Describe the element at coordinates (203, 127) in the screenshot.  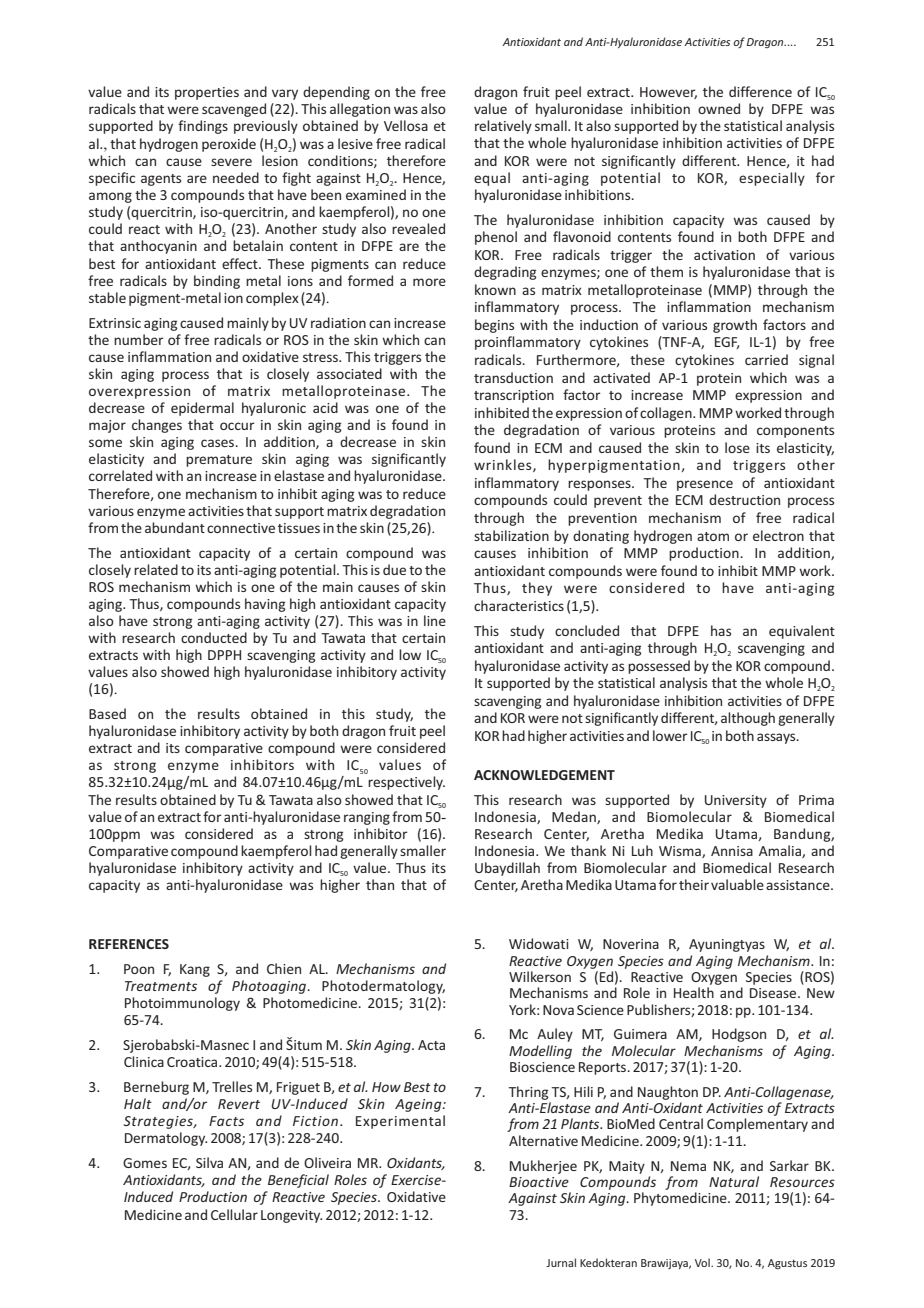
I see `findings` at that location.
